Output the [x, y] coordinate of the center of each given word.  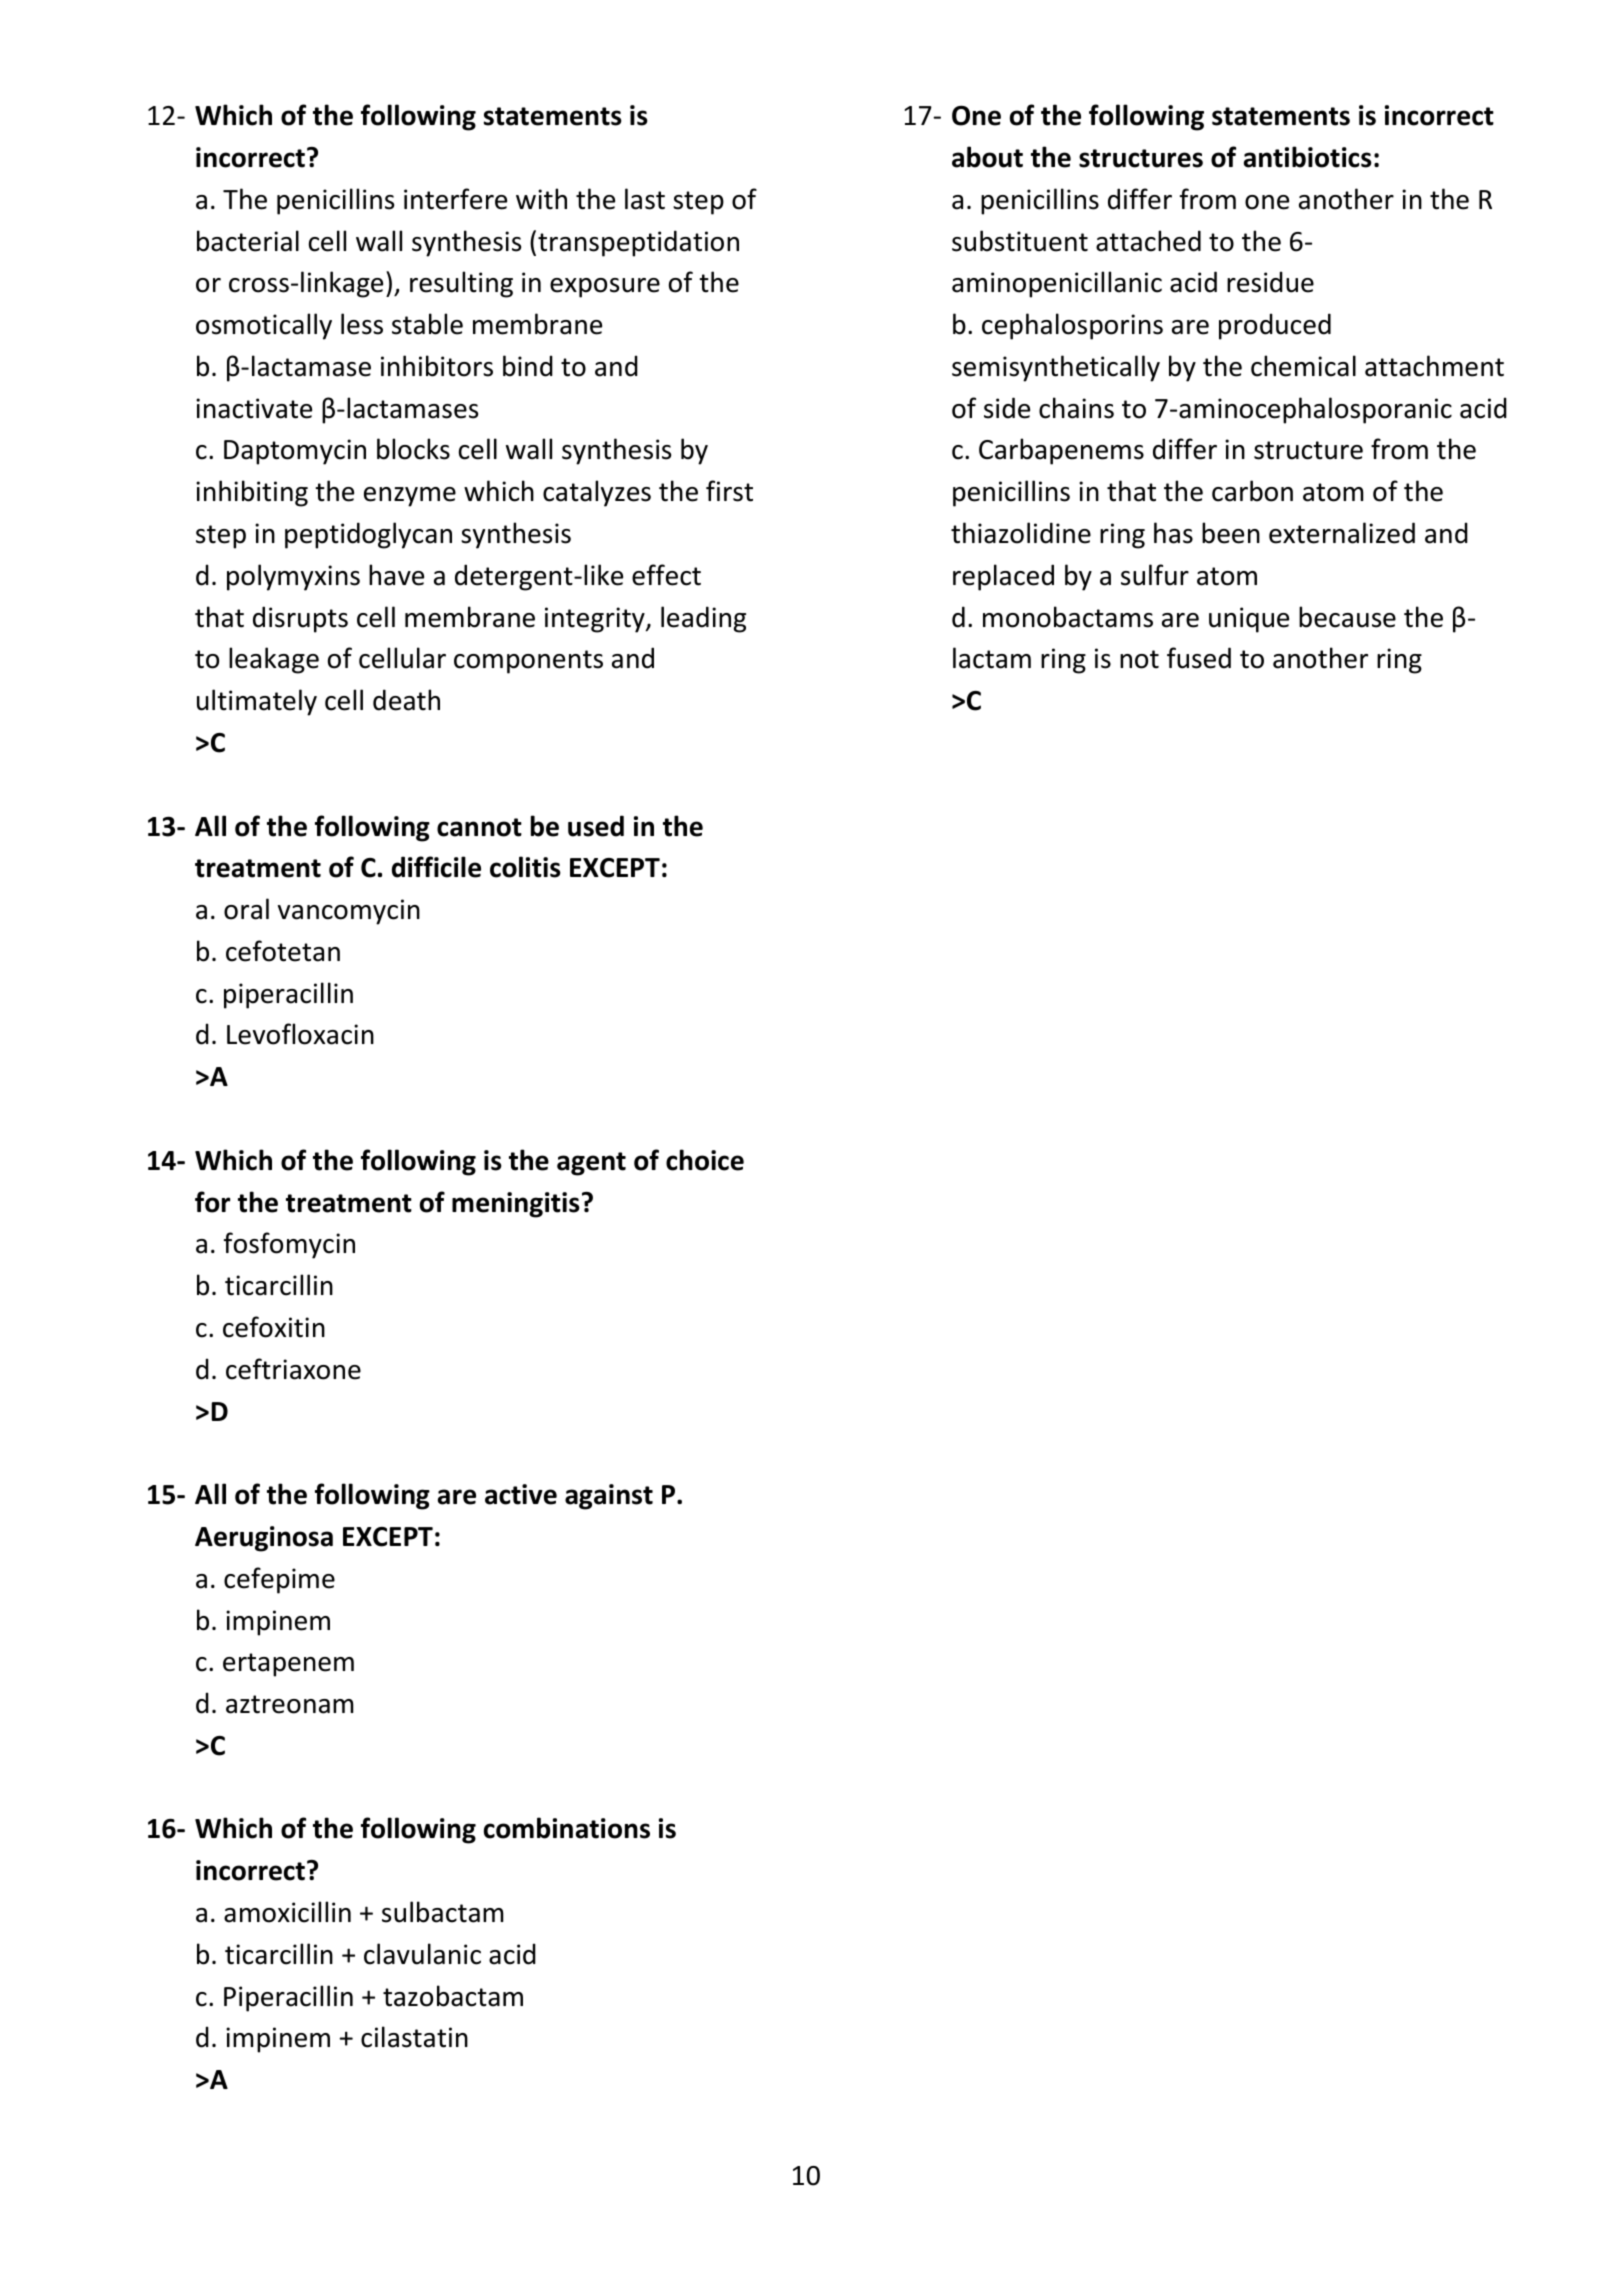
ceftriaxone [293, 1369]
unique [1249, 620]
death [406, 700]
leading [703, 619]
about [987, 157]
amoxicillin [287, 1912]
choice [705, 1160]
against [609, 1497]
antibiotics [1308, 157]
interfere [455, 199]
